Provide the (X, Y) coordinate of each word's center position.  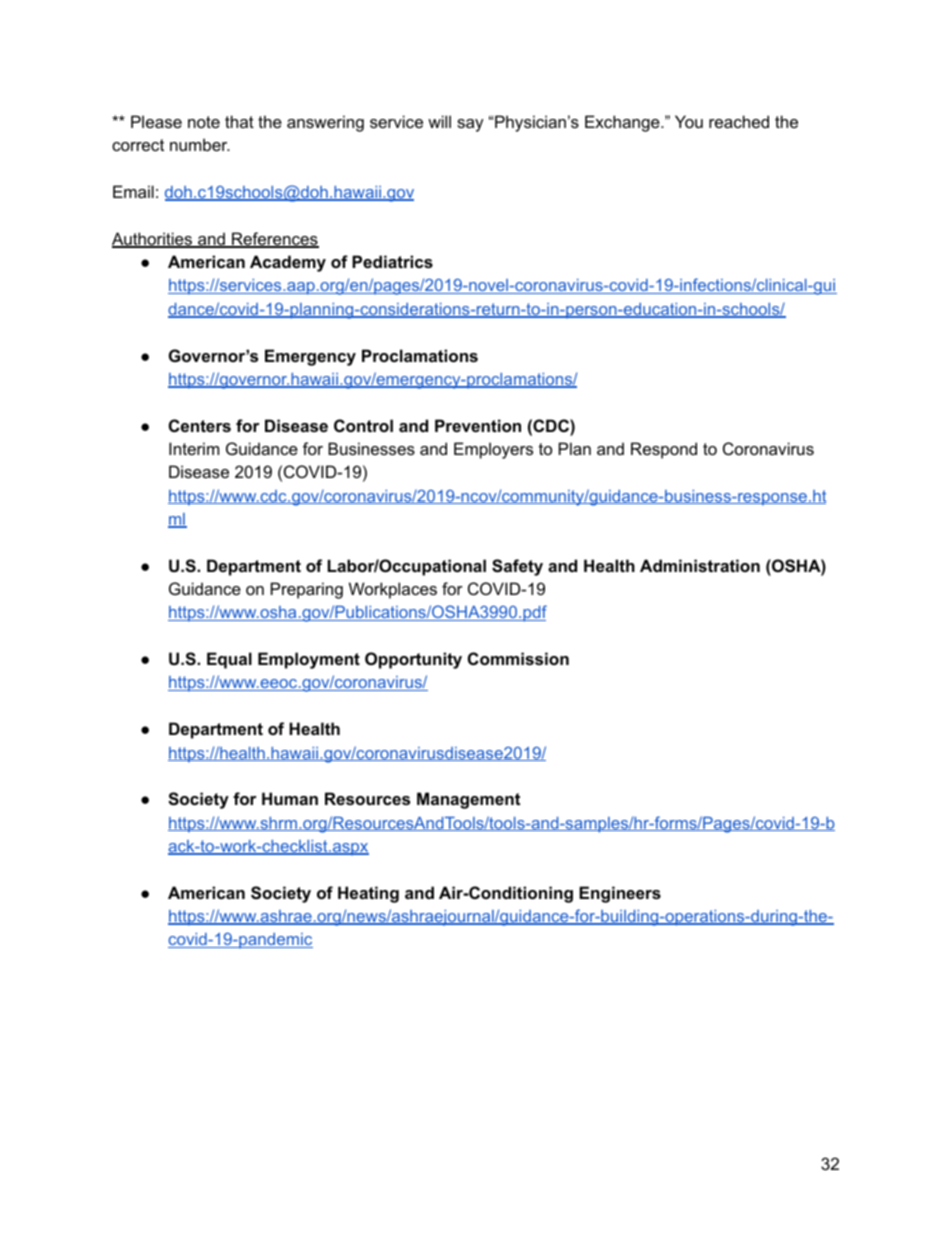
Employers (493, 450)
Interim (194, 448)
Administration (700, 565)
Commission (518, 658)
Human (290, 798)
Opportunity (413, 660)
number (200, 144)
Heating (368, 894)
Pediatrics (392, 261)
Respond (664, 450)
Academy (288, 263)
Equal (229, 660)
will (439, 121)
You (689, 121)
